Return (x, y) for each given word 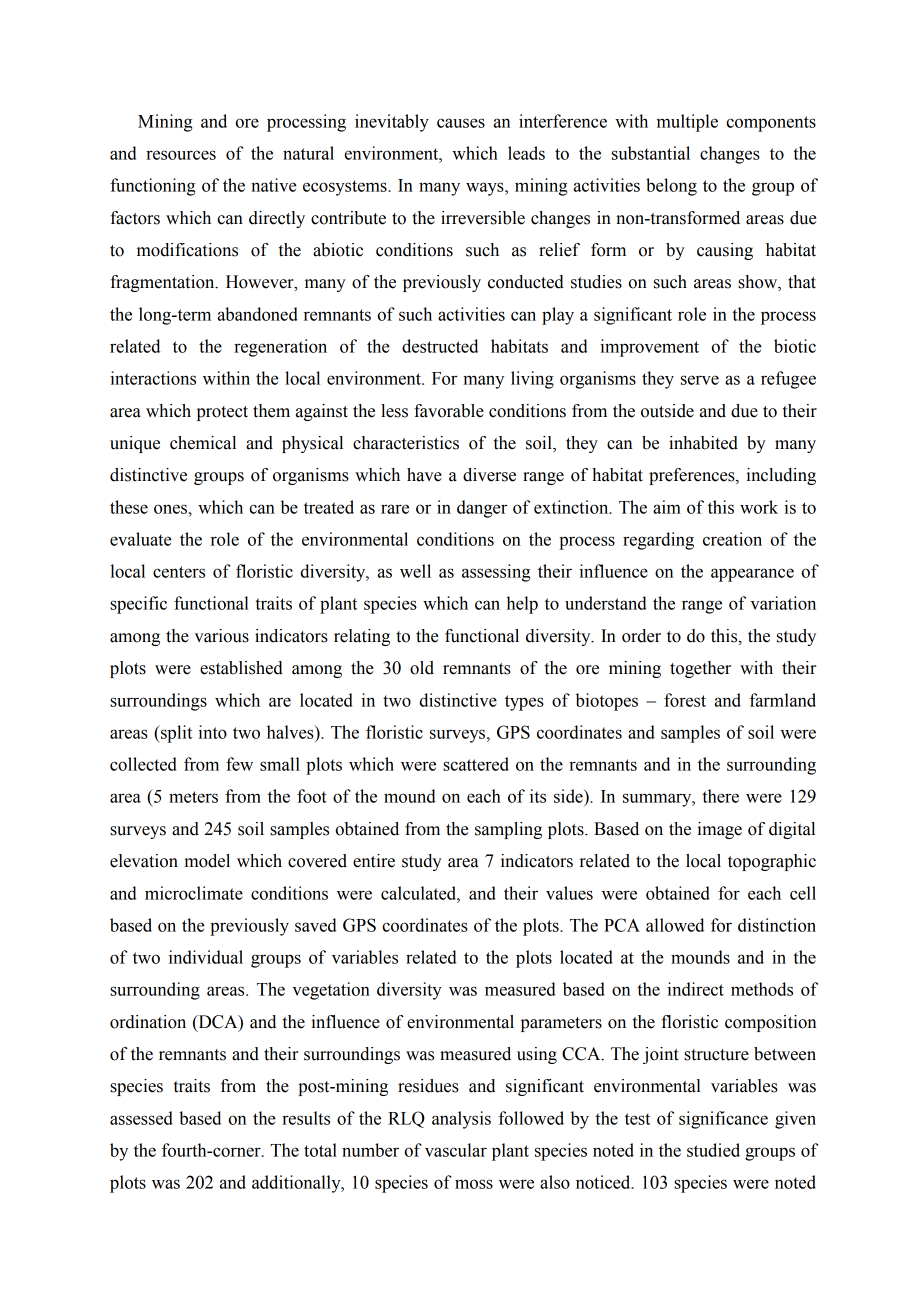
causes (461, 123)
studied (713, 1150)
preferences (693, 476)
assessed (141, 1118)
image (719, 830)
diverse (489, 475)
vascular (456, 1150)
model (207, 861)
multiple (687, 123)
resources (181, 155)
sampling (508, 830)
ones (172, 509)
